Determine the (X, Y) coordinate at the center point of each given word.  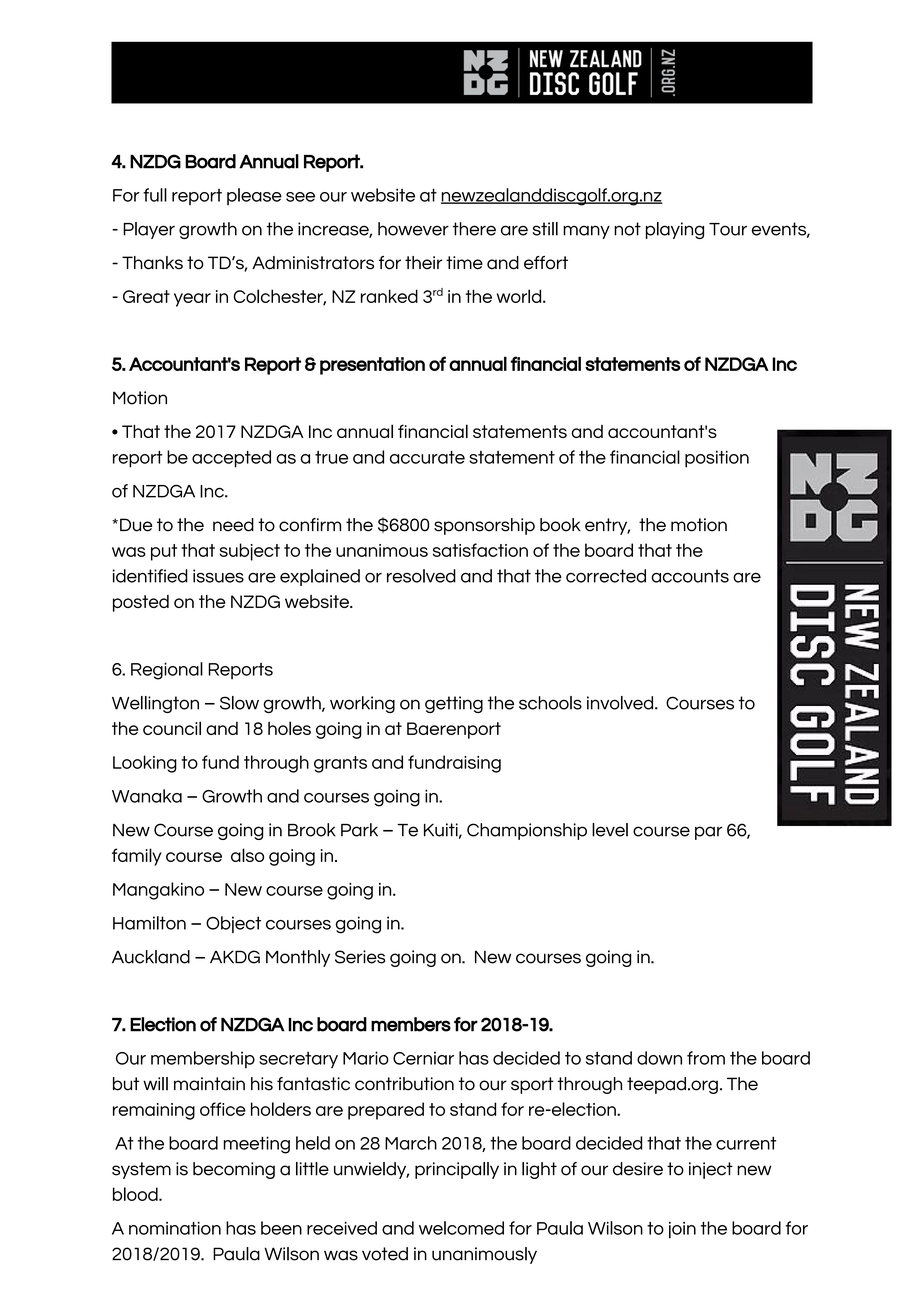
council (172, 728)
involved (621, 703)
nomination (175, 1228)
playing (675, 230)
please (254, 196)
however (413, 229)
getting (454, 704)
